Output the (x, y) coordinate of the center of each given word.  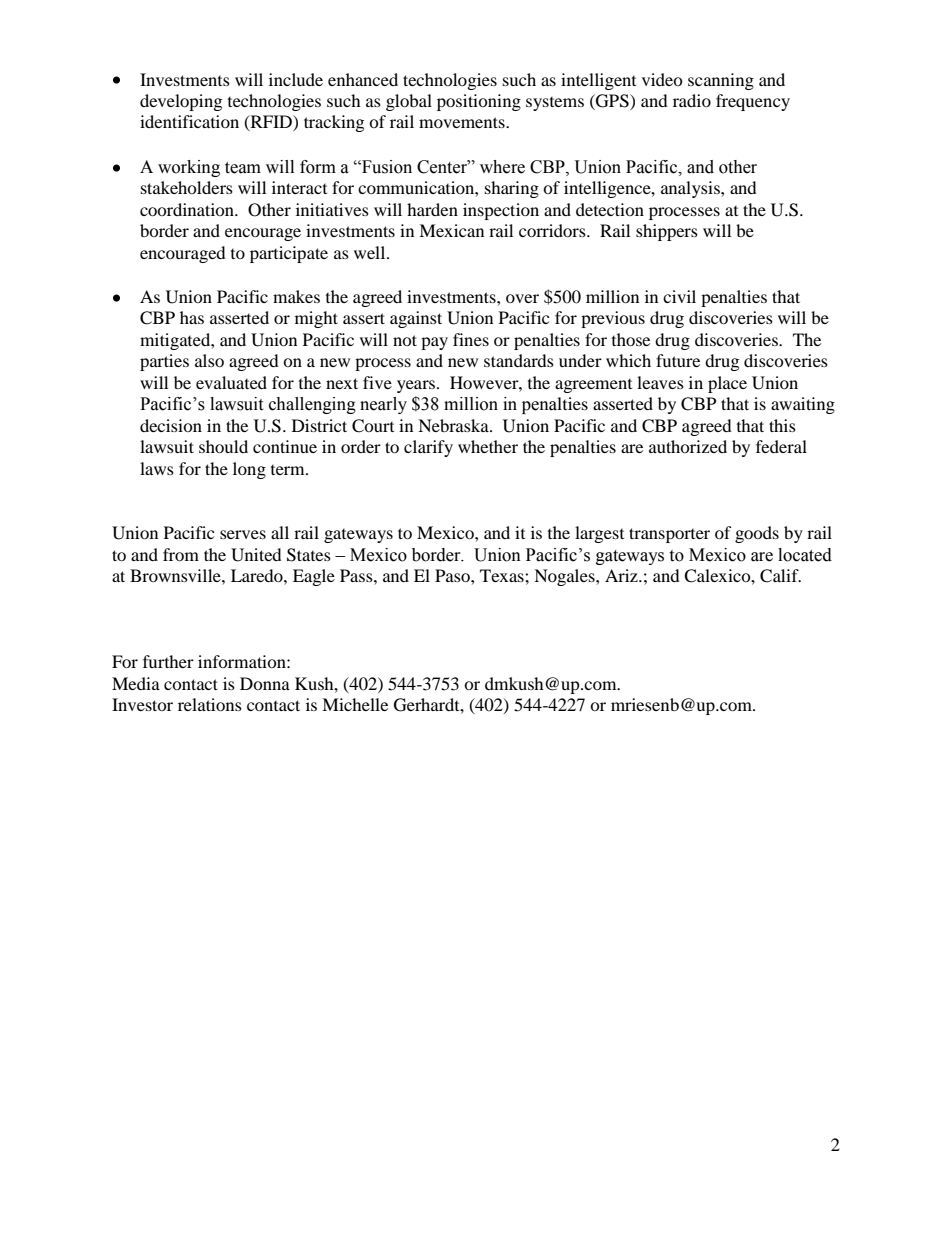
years (417, 386)
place (727, 384)
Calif (780, 576)
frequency (753, 102)
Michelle (355, 704)
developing (181, 102)
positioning (479, 102)
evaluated (231, 382)
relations (210, 704)
